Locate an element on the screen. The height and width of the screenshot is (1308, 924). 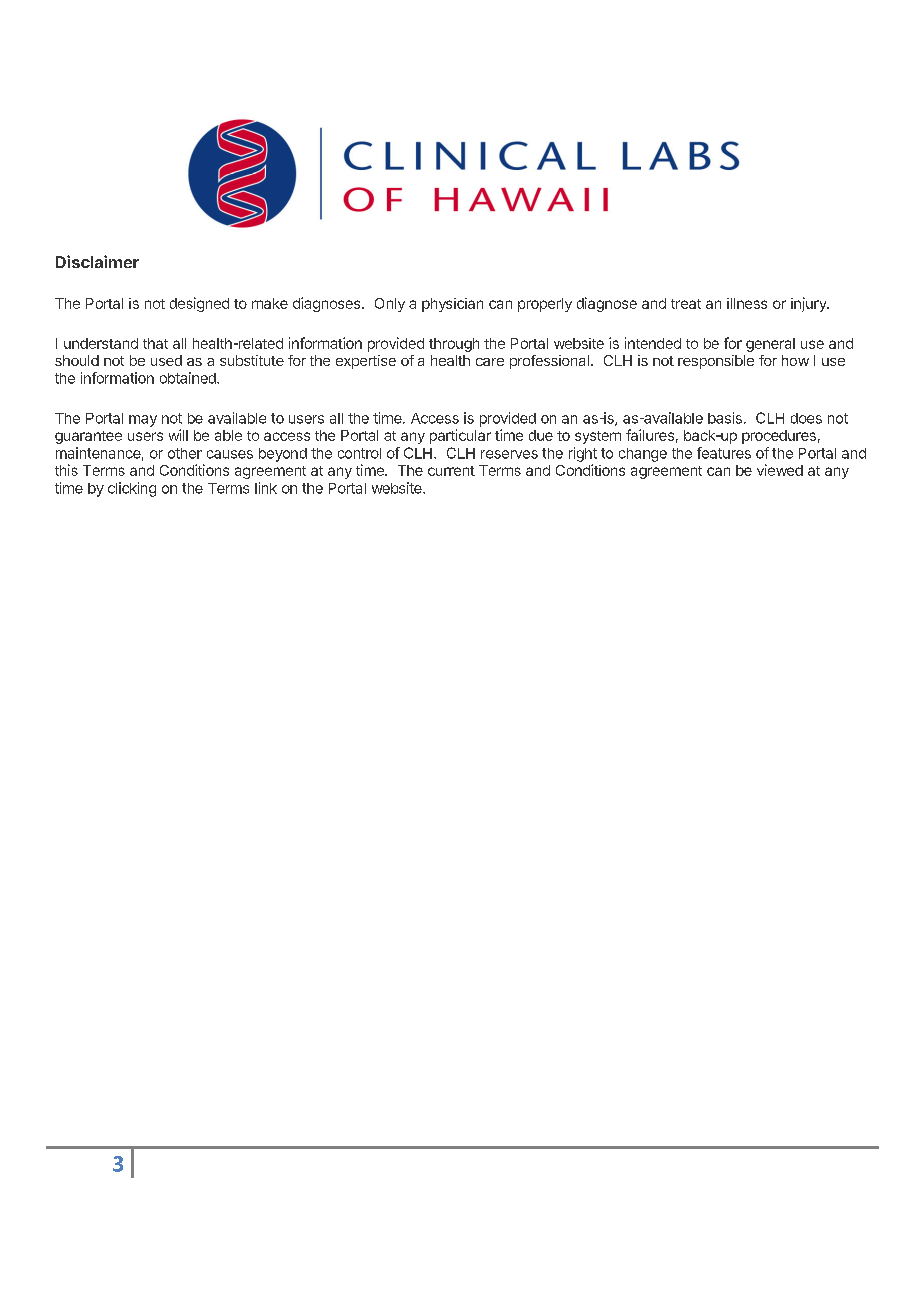
obtained is located at coordinates (189, 378).
